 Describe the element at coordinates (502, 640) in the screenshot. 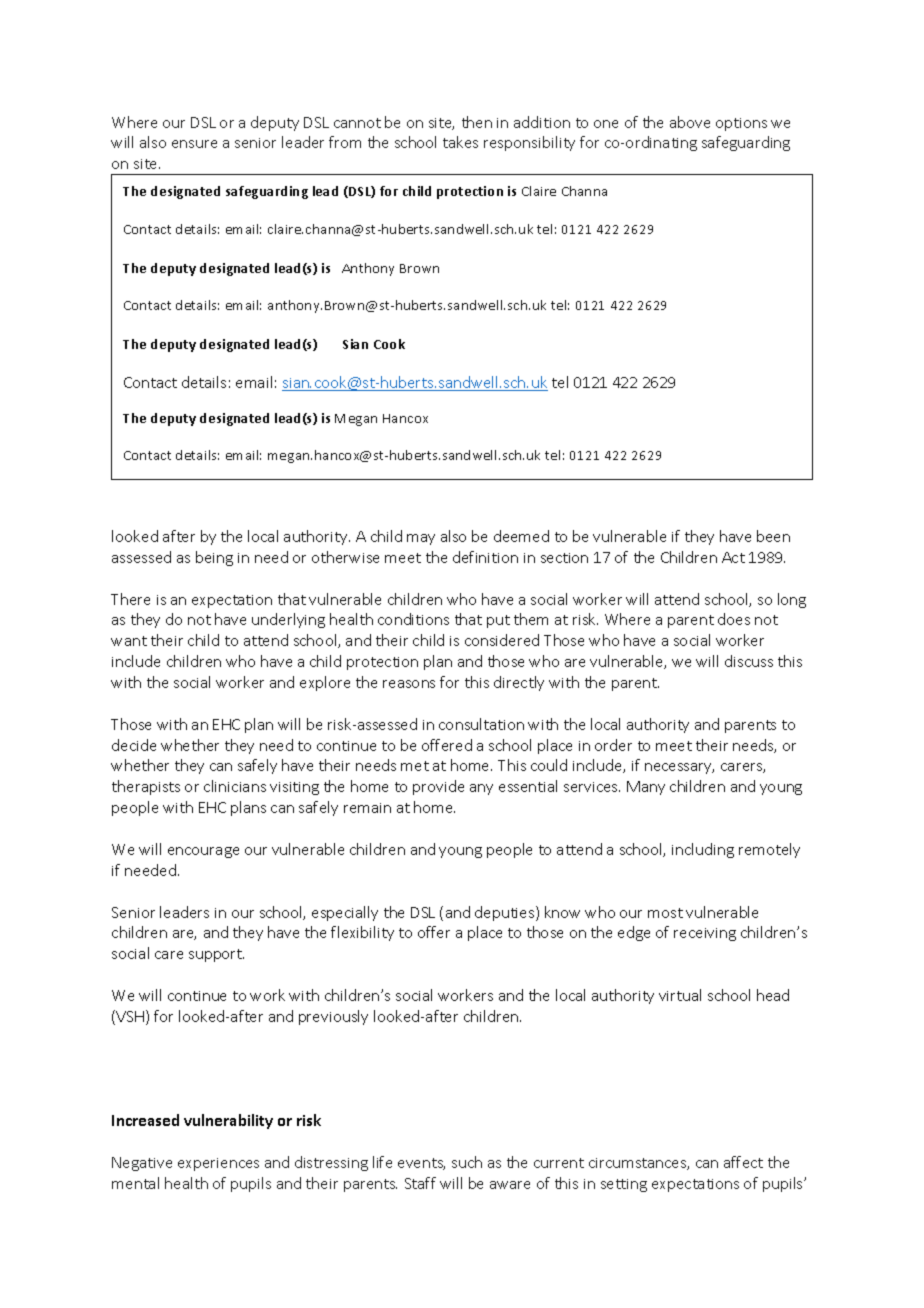

I see `considered` at that location.
